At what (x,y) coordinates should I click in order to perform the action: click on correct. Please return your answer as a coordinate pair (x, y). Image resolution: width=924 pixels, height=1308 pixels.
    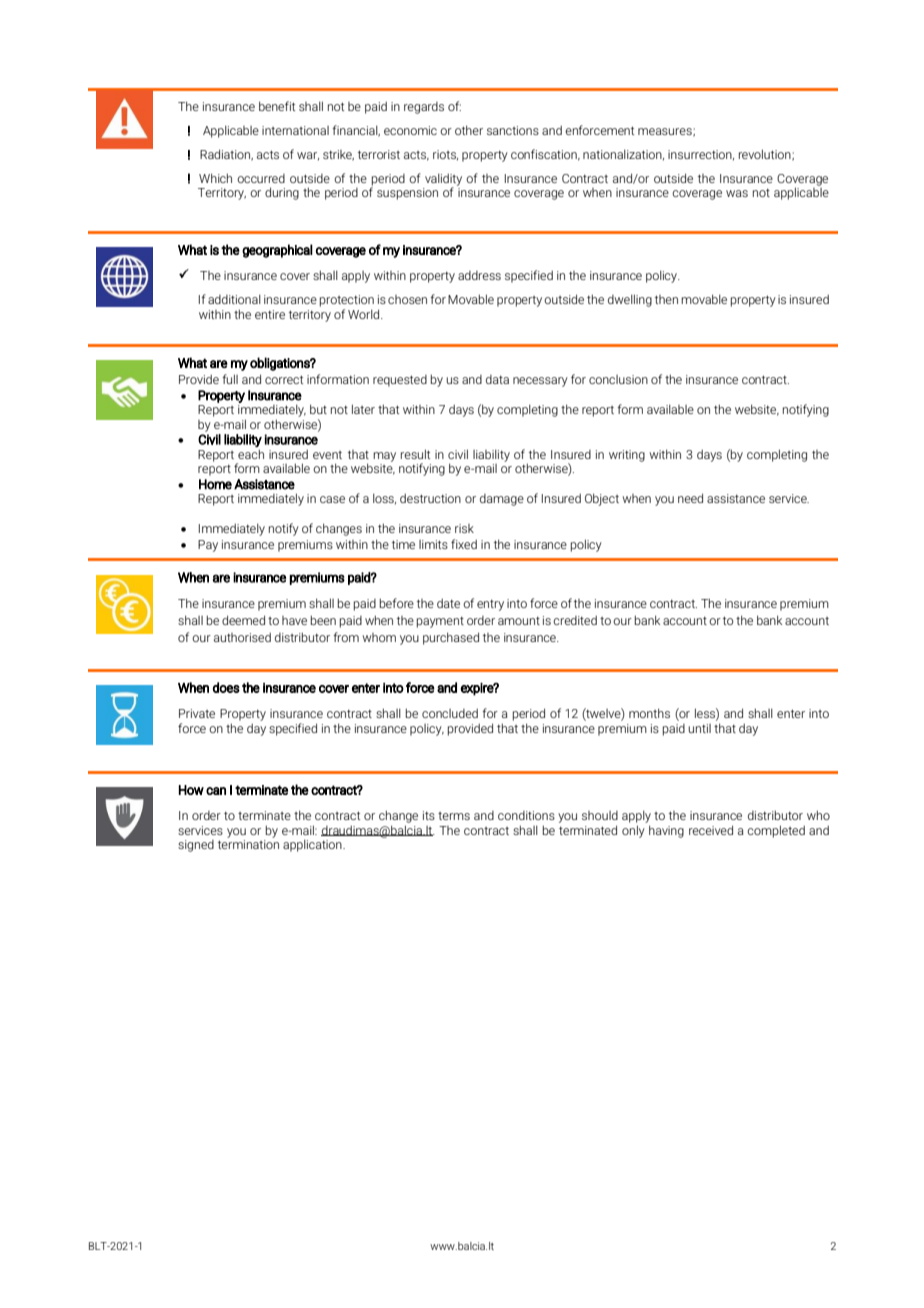
    Looking at the image, I should click on (284, 379).
